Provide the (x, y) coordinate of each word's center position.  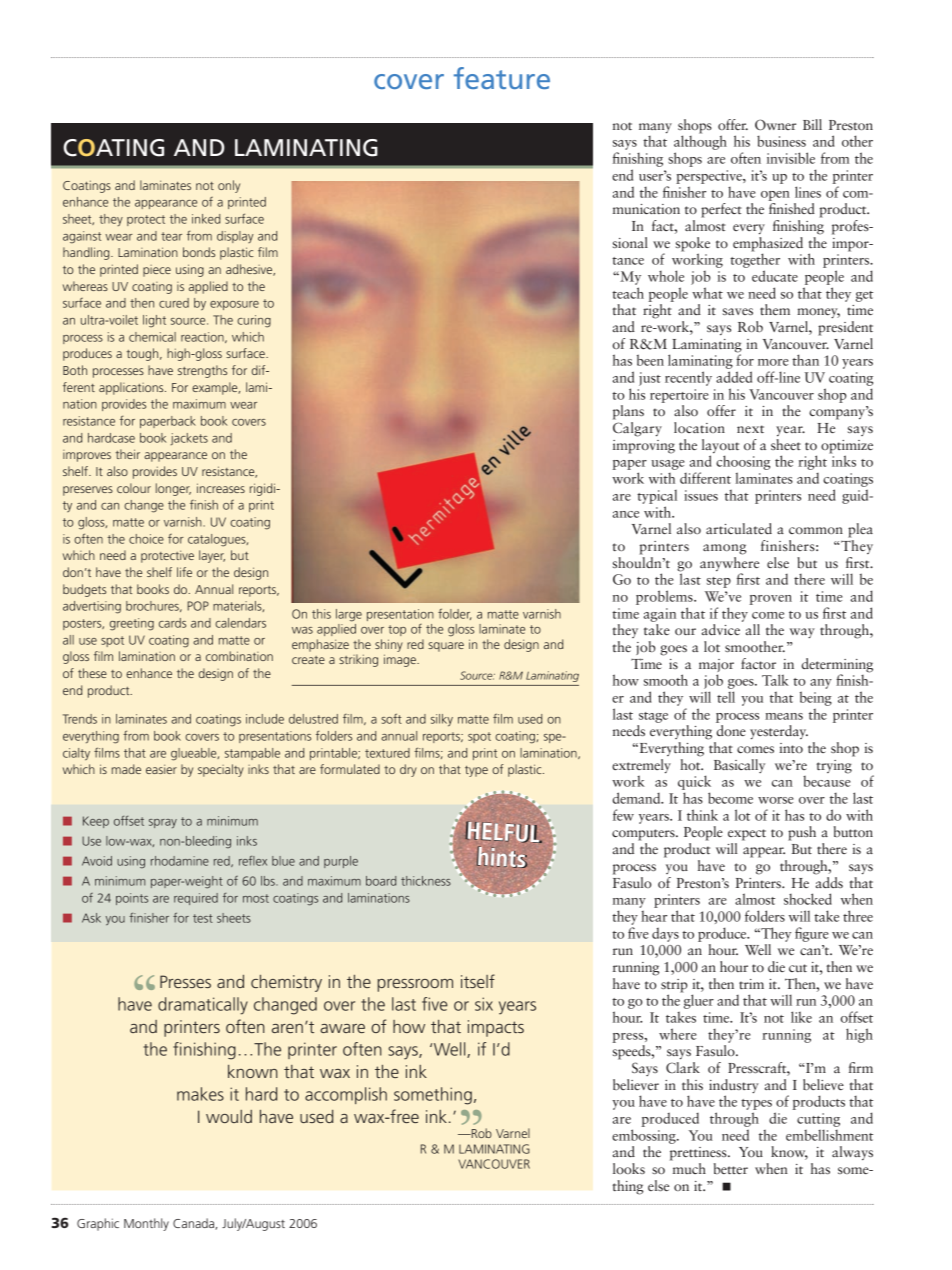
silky (442, 720)
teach (628, 293)
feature (502, 78)
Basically (739, 766)
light (154, 321)
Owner (775, 124)
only (229, 186)
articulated (739, 528)
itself (478, 981)
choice (146, 539)
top (397, 630)
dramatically (203, 1006)
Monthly (146, 1224)
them (775, 309)
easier (161, 769)
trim (751, 984)
